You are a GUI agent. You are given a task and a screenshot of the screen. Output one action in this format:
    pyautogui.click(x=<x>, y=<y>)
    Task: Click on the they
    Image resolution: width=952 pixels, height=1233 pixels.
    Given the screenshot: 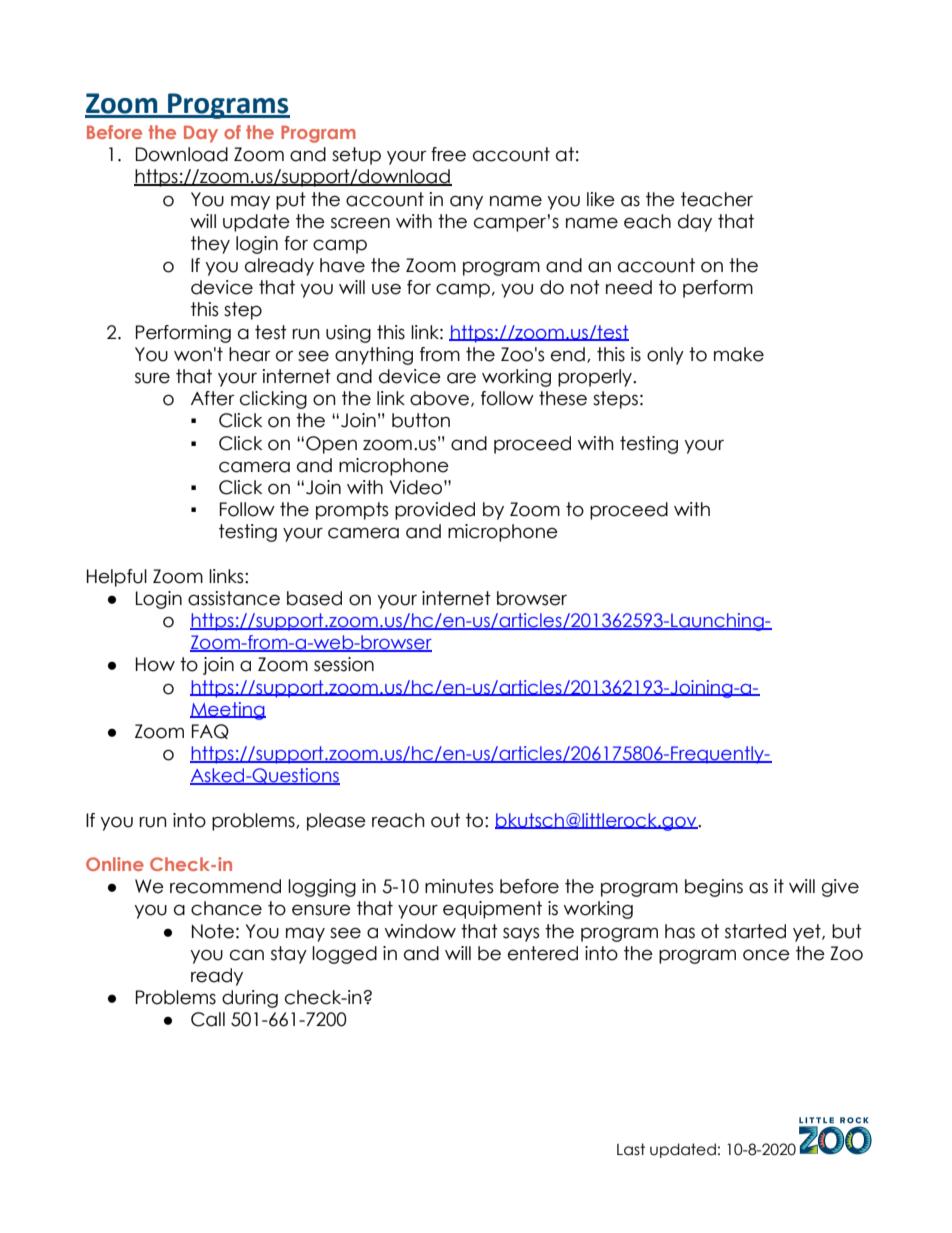 What is the action you would take?
    pyautogui.click(x=210, y=245)
